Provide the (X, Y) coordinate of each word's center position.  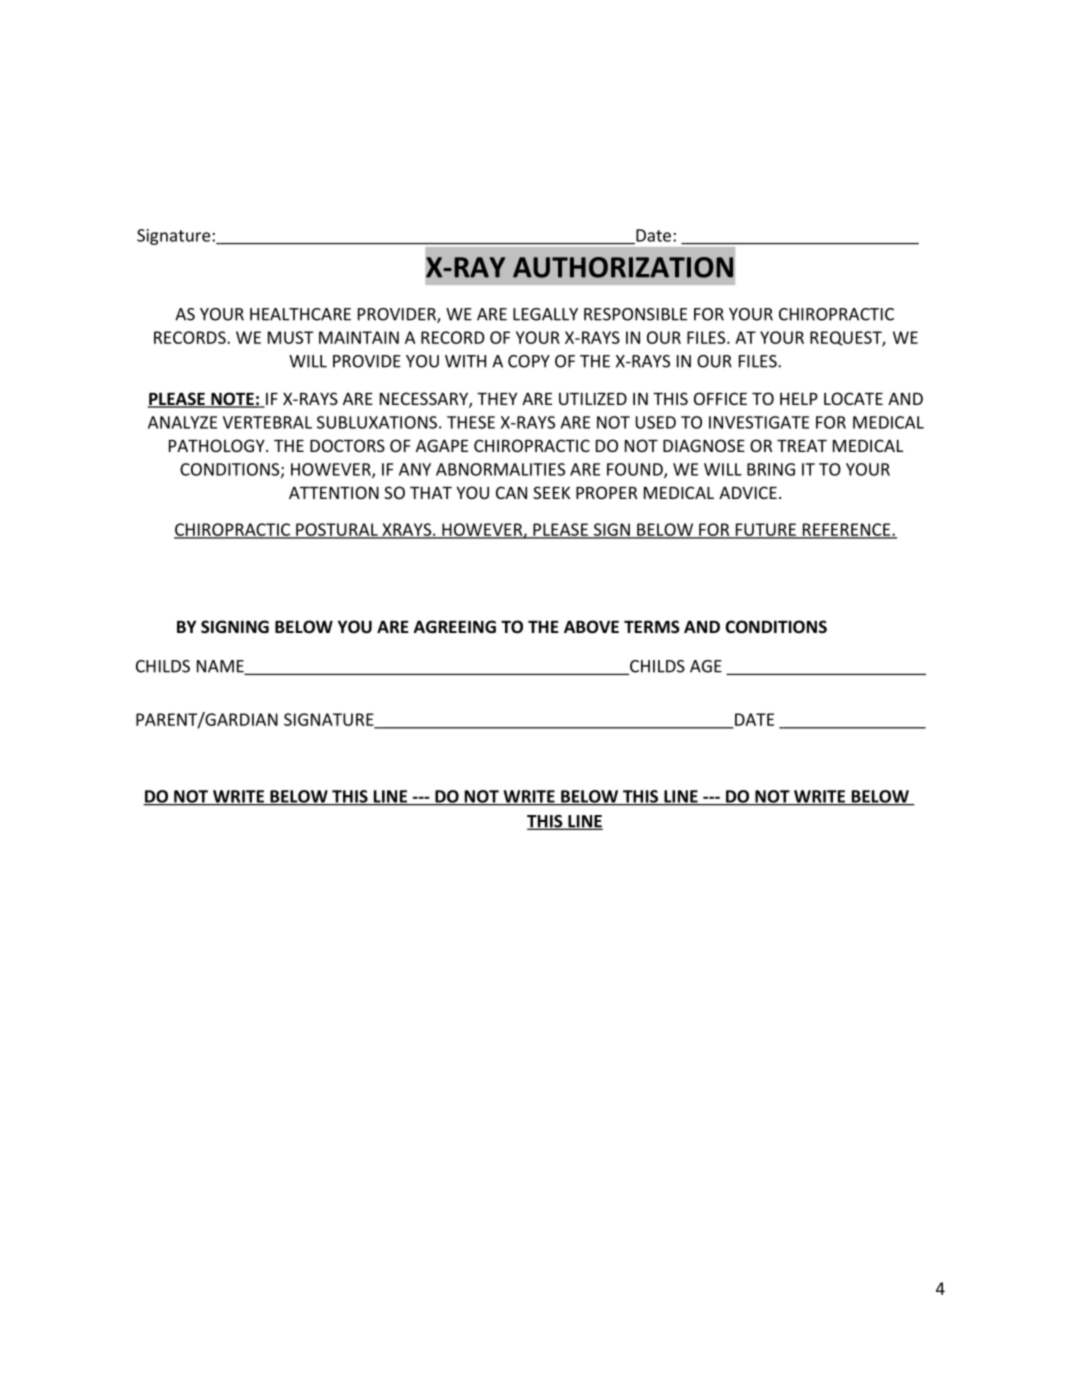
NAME (221, 667)
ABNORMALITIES (500, 469)
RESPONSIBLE (635, 314)
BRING (771, 469)
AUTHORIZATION (623, 267)
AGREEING (455, 626)
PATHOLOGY (218, 445)
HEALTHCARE (300, 314)
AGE (706, 666)
